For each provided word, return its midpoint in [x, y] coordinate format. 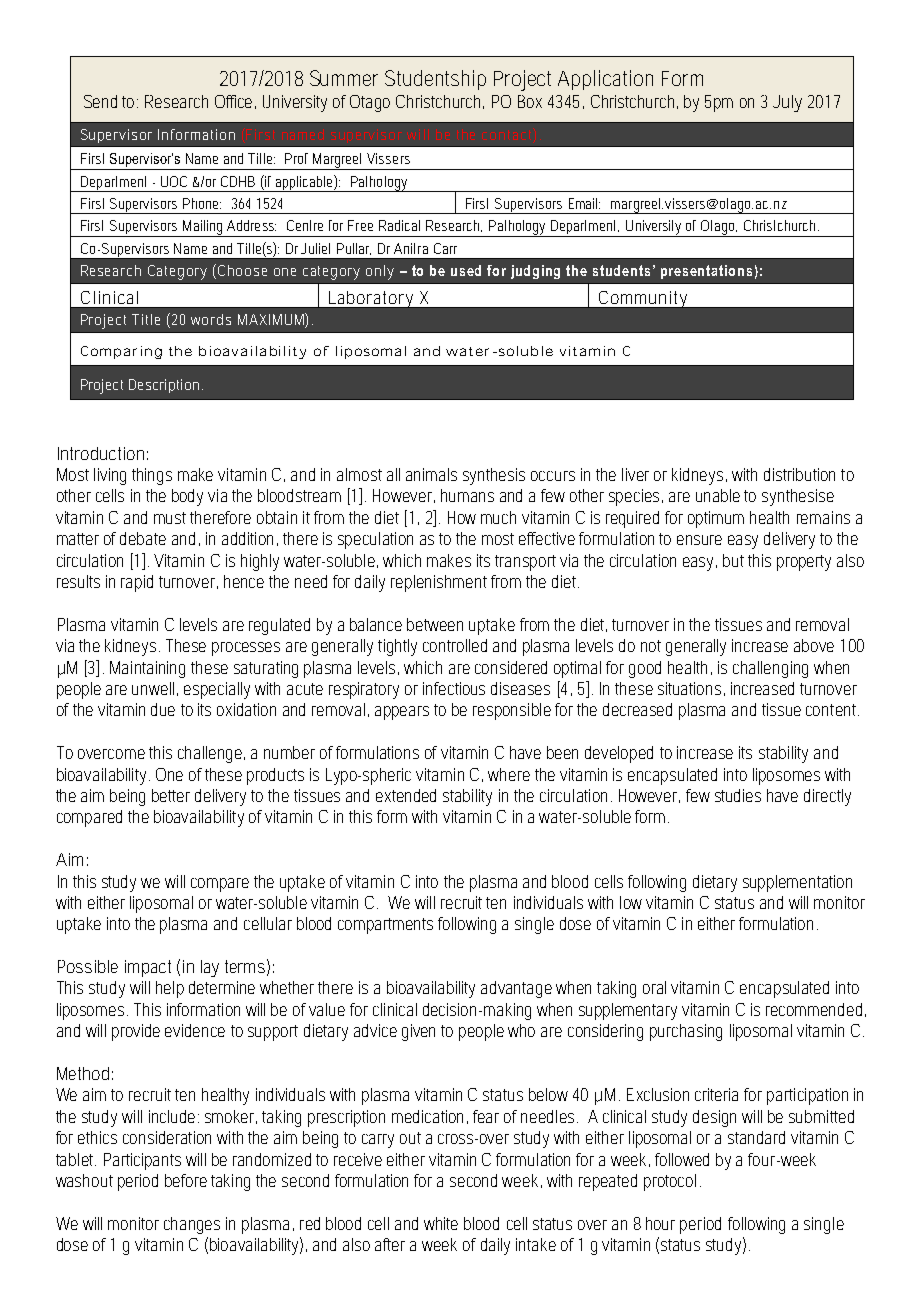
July [787, 103]
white [441, 1223]
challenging [770, 669]
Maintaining [147, 669]
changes [192, 1225]
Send [100, 101]
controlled [455, 645]
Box [530, 101]
